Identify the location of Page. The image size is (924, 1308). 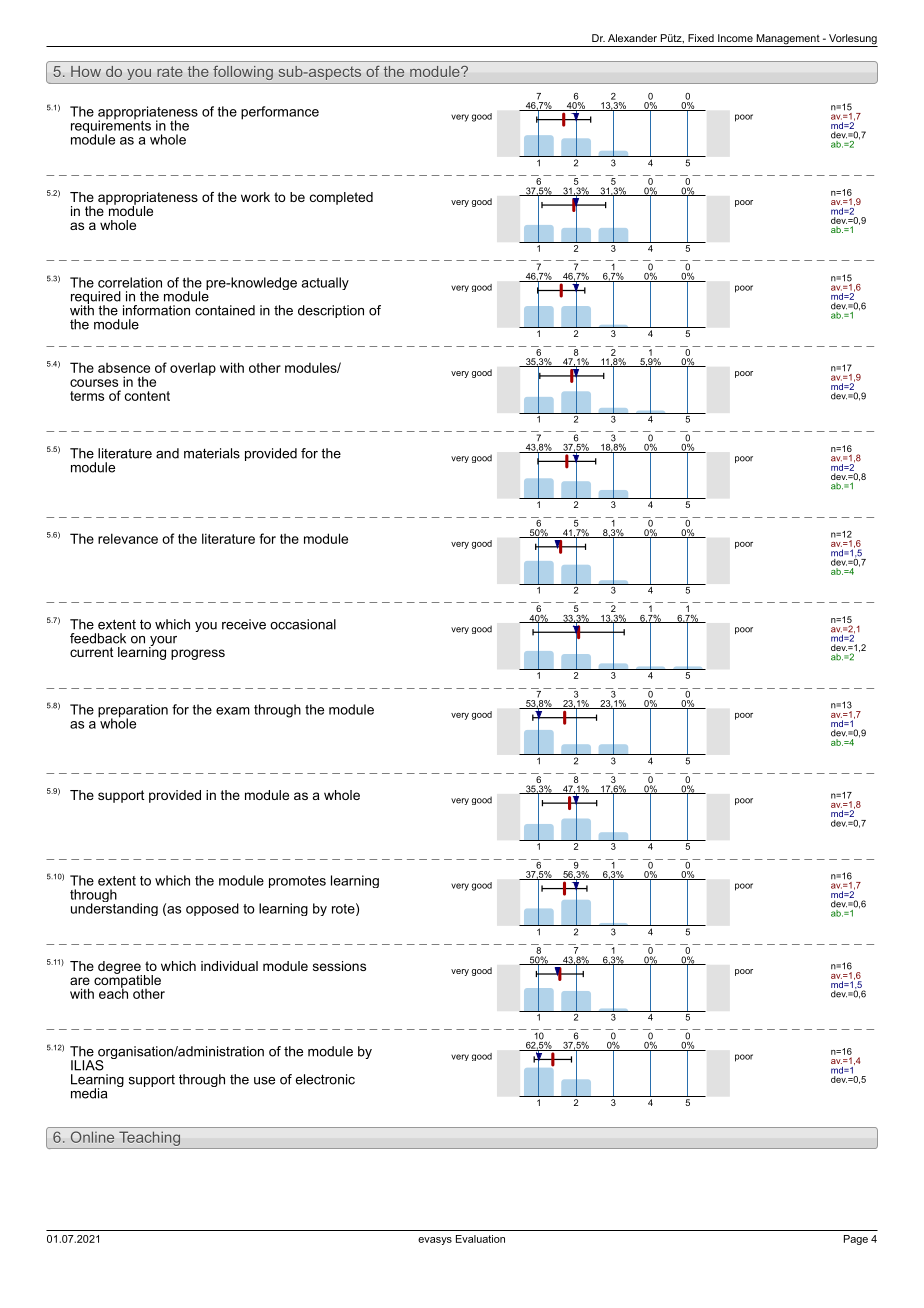
(856, 1240).
